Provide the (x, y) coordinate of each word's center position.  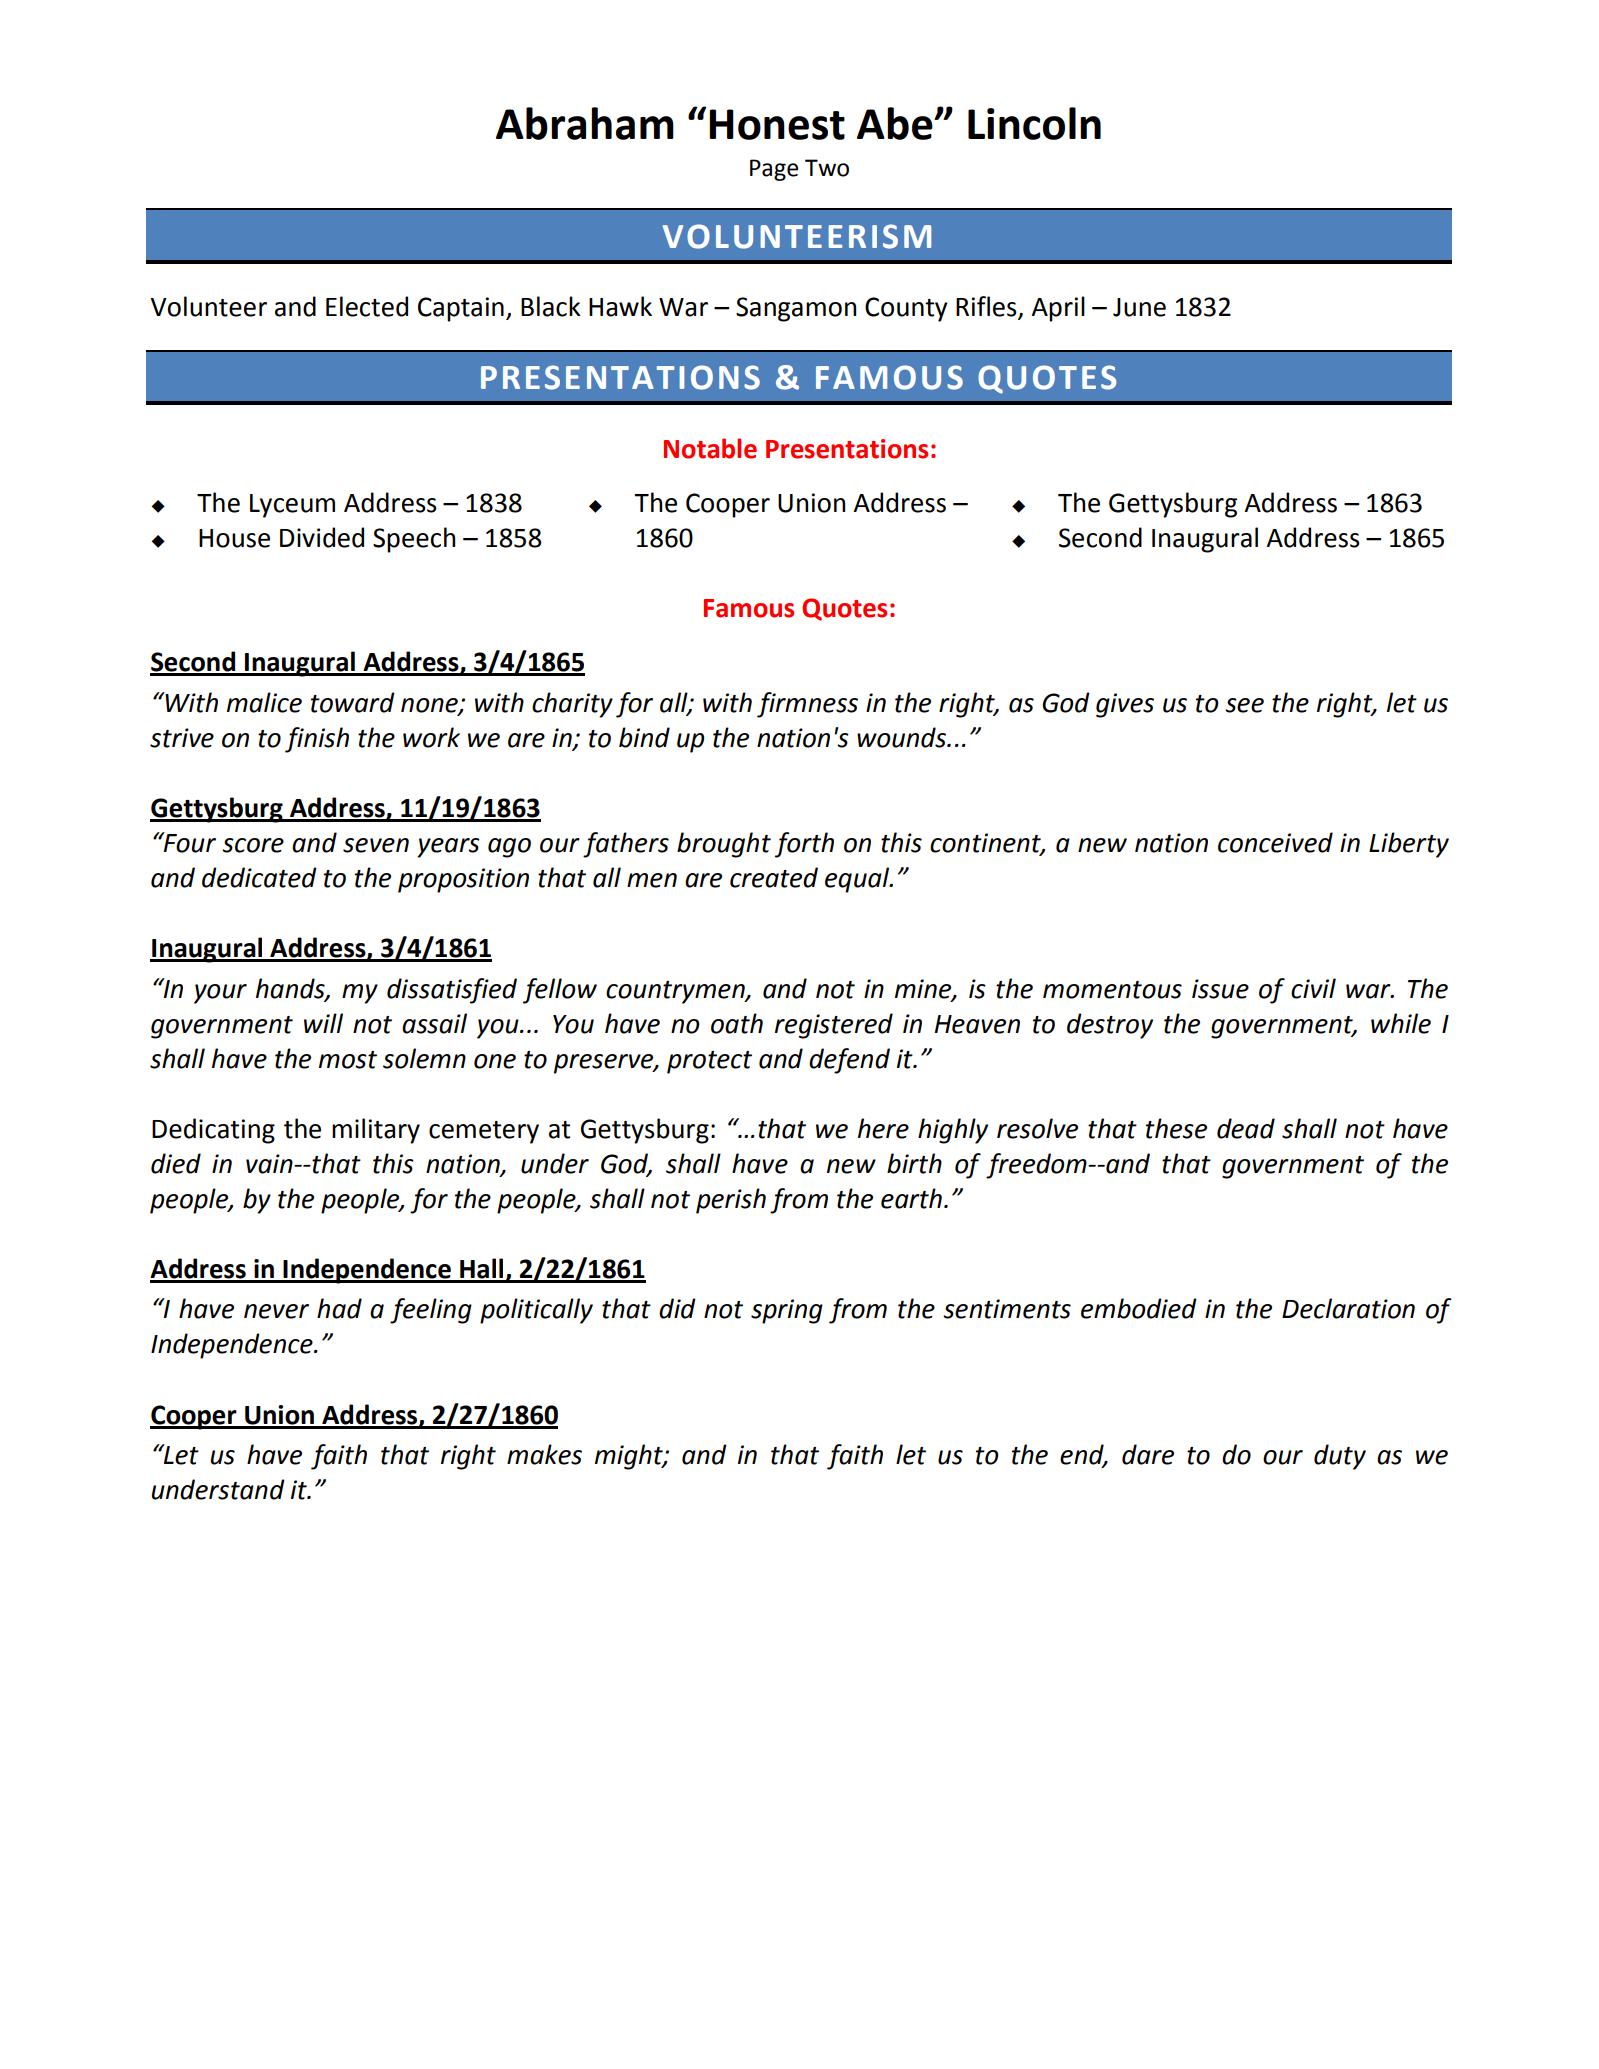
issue (1220, 989)
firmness (807, 705)
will (323, 1023)
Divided (322, 537)
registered (834, 1026)
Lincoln (1034, 123)
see (1244, 705)
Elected (367, 306)
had (339, 1308)
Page (774, 170)
